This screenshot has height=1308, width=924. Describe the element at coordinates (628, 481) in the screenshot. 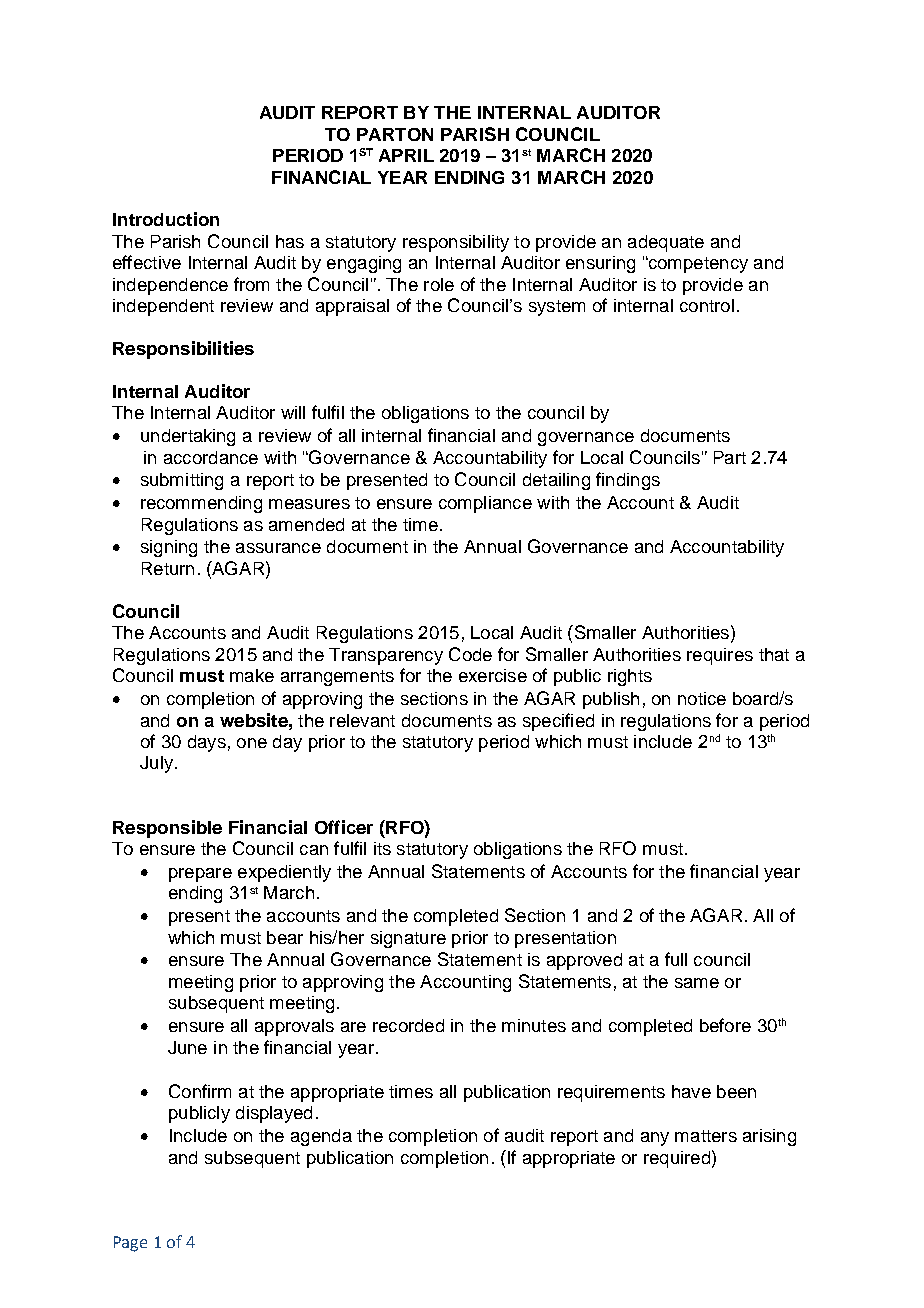

I see `findings` at that location.
